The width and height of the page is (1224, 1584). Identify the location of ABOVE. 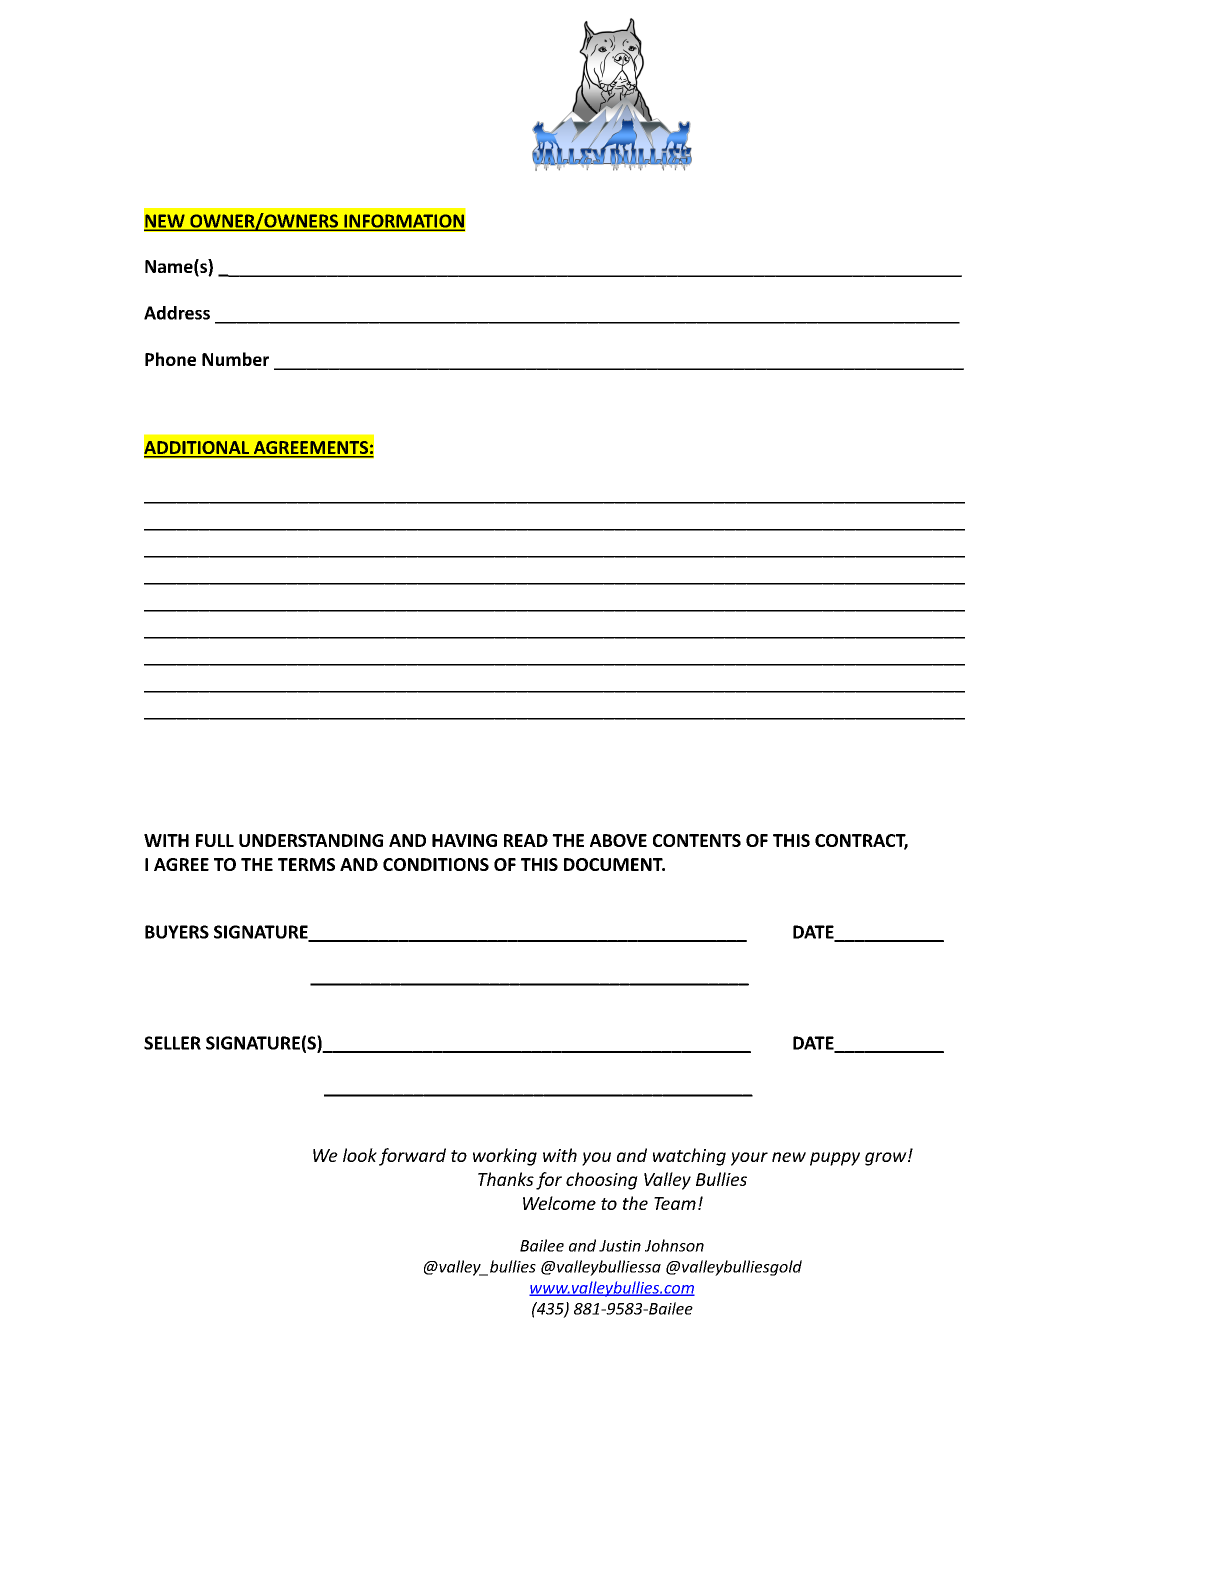
(618, 840).
